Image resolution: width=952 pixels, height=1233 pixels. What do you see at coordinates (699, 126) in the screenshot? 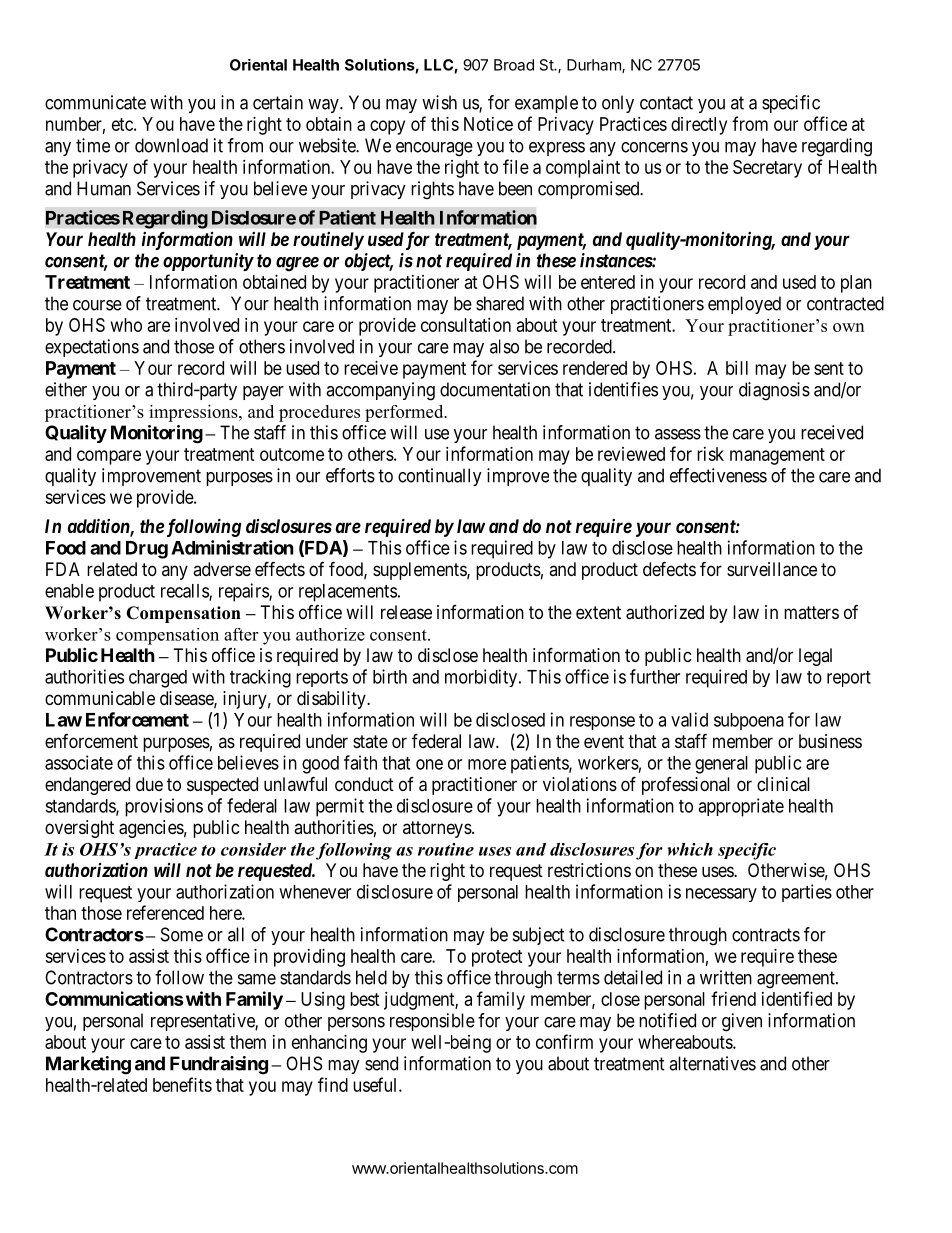
I see `directly` at bounding box center [699, 126].
